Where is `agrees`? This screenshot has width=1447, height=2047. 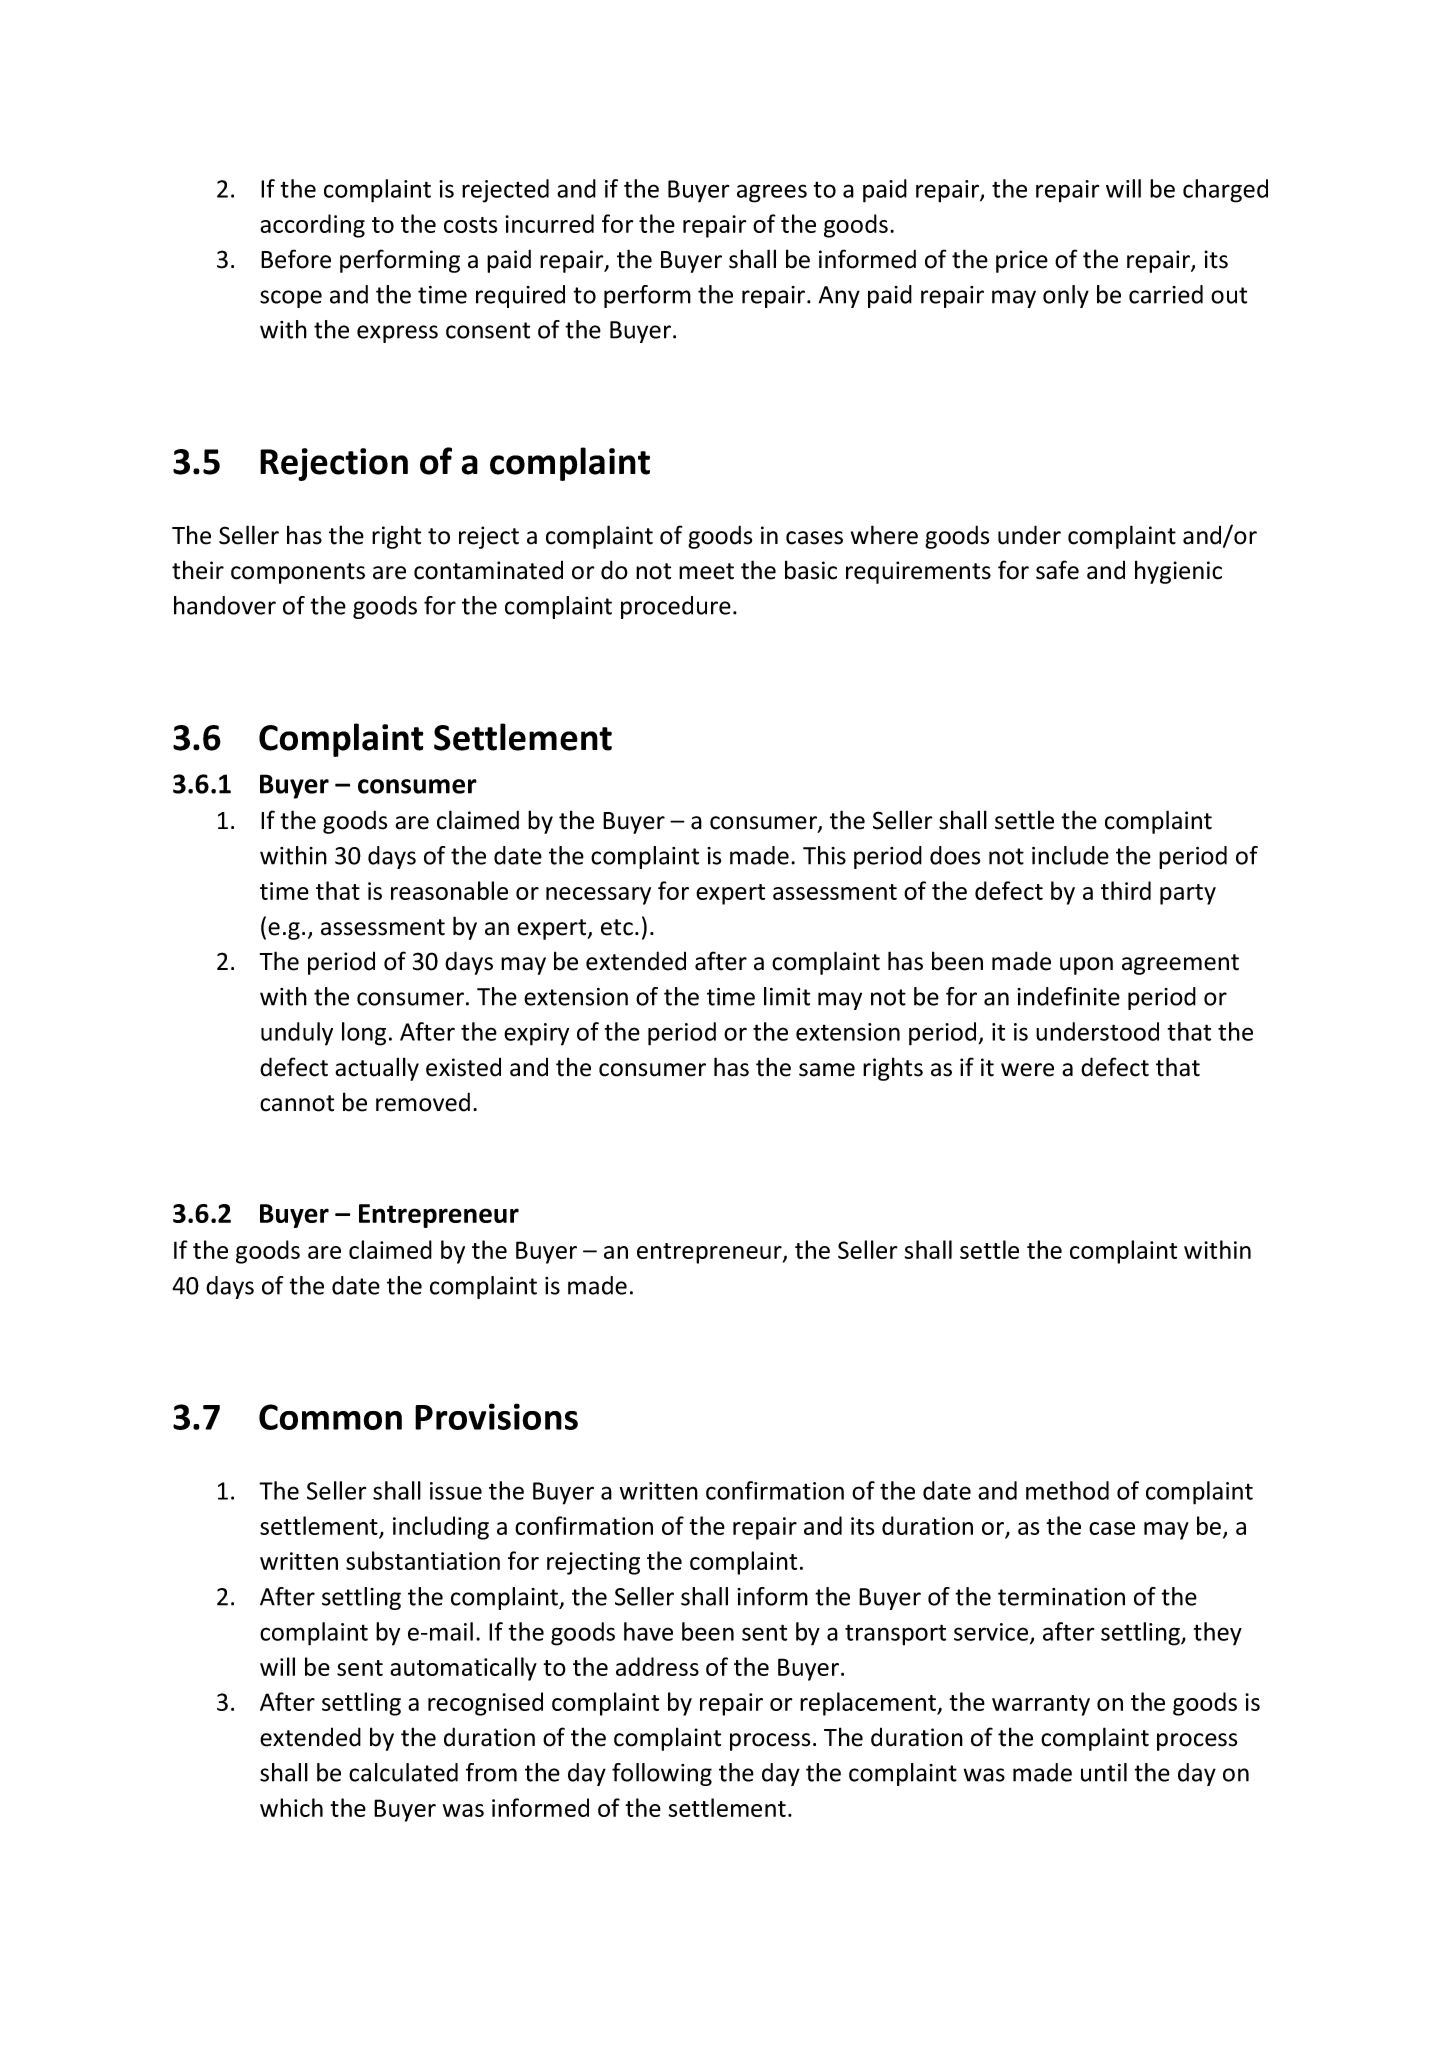
agrees is located at coordinates (772, 193).
